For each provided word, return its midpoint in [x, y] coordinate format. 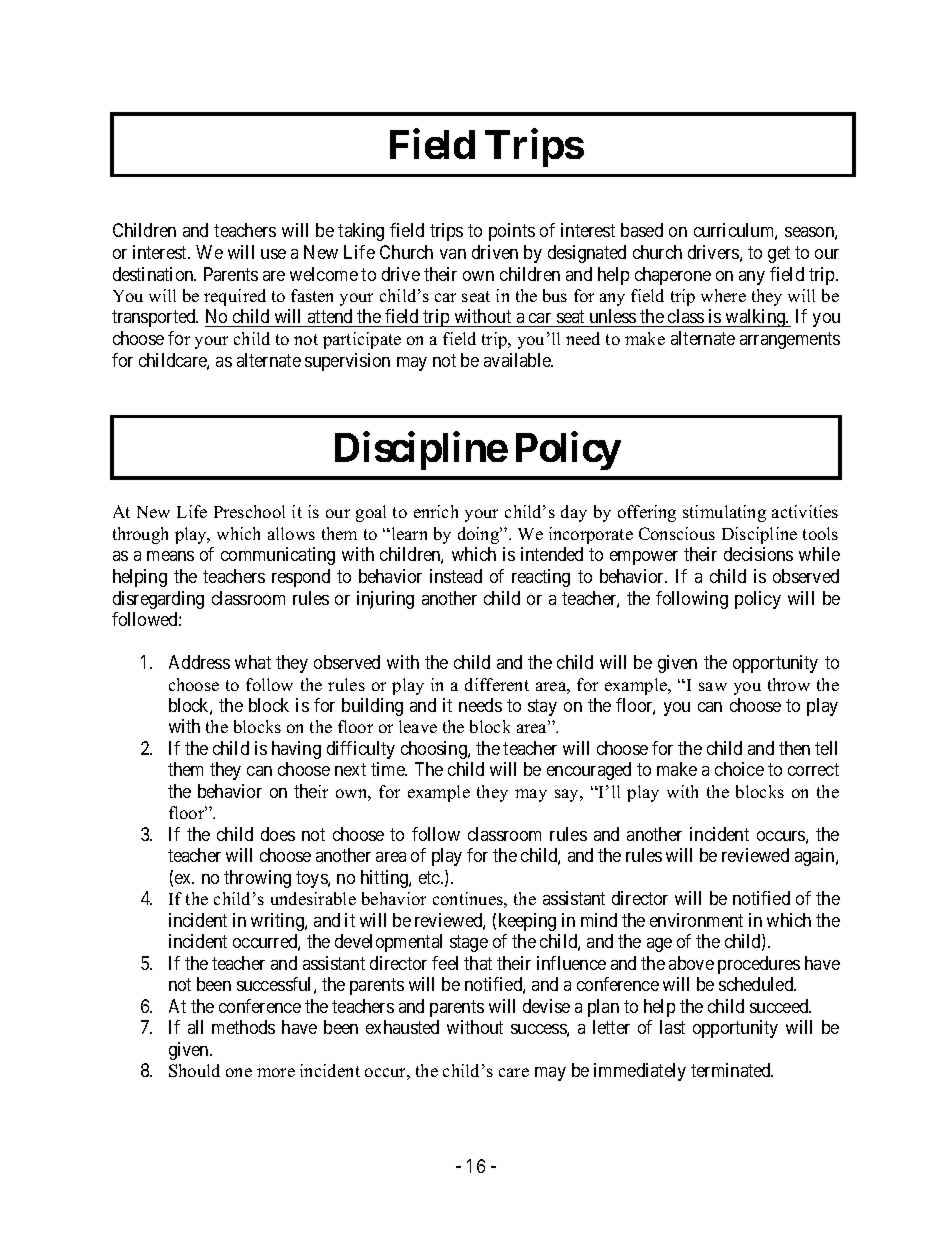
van [453, 254]
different [497, 684]
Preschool [249, 511]
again [816, 857]
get [779, 254]
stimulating [724, 513]
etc [430, 877]
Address [199, 662]
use [273, 254]
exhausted [402, 1027]
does [278, 834]
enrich [436, 511]
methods [243, 1027]
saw [713, 686]
